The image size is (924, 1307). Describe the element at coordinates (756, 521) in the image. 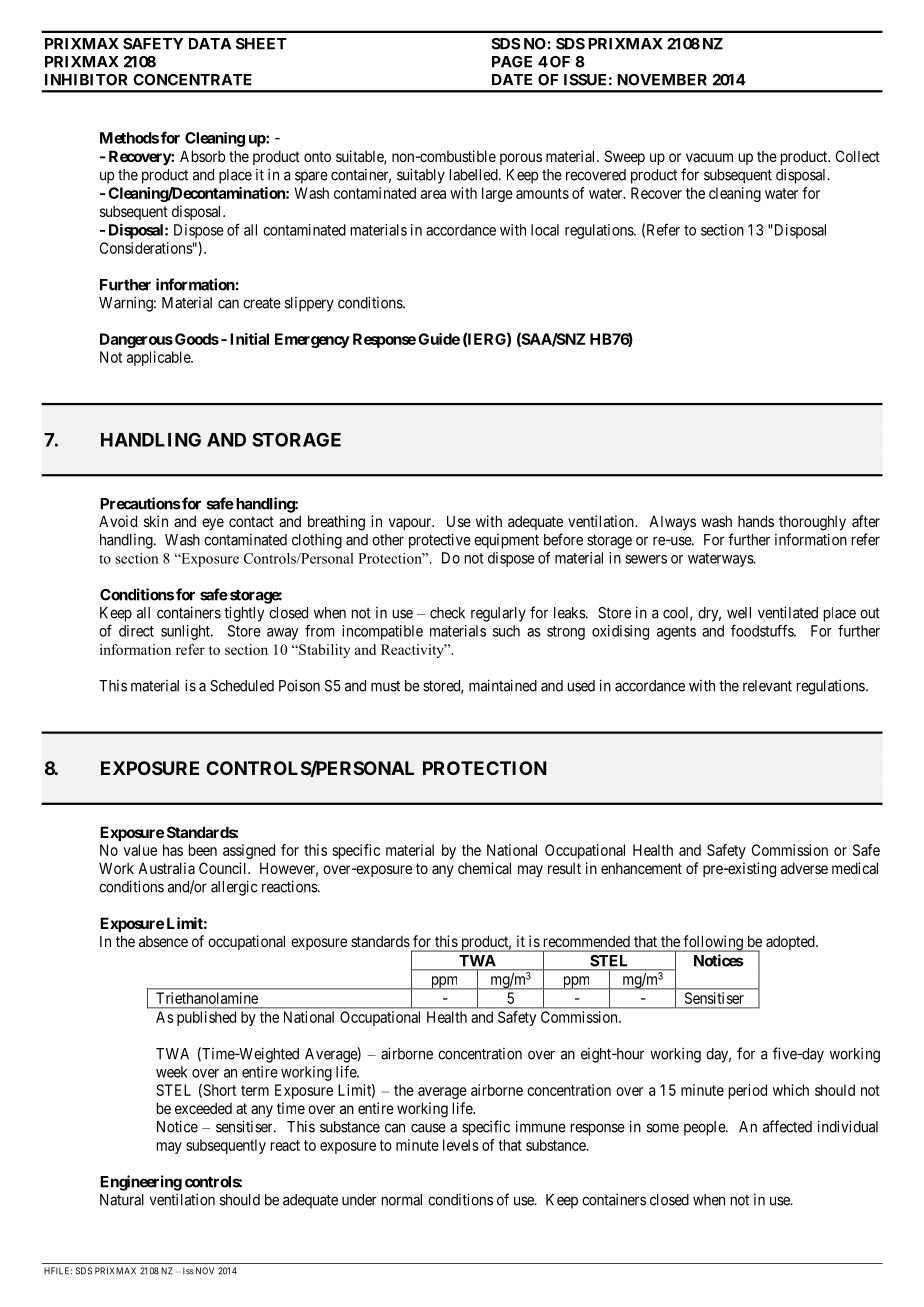

I see `hands` at that location.
